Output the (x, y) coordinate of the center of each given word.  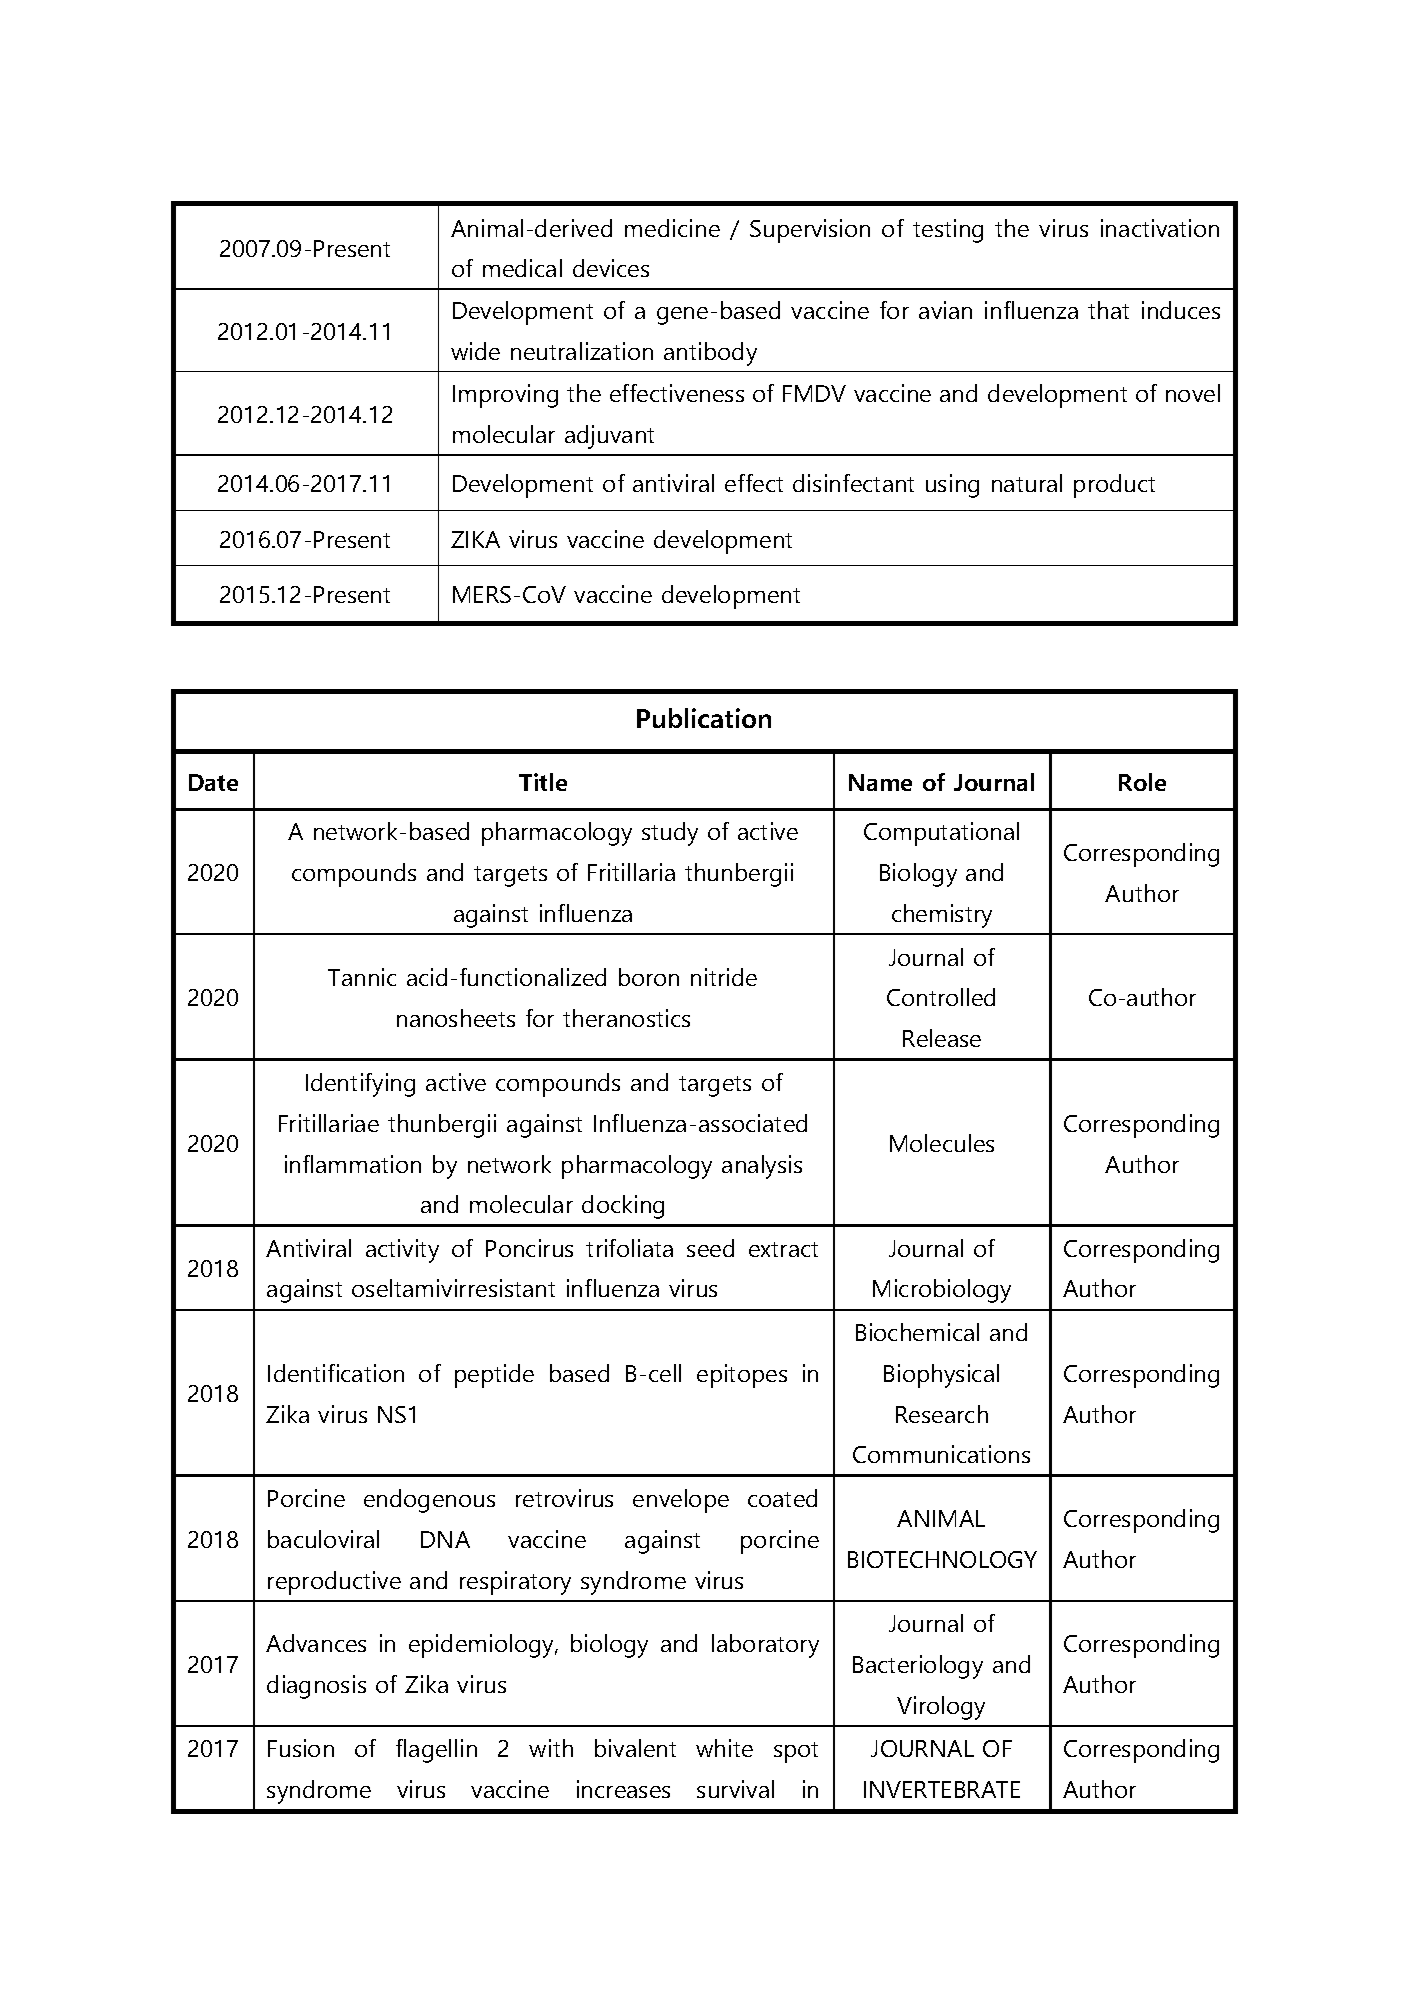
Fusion (301, 1748)
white (724, 1748)
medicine (672, 228)
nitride (724, 977)
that (1108, 310)
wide (475, 351)
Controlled (941, 997)
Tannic (362, 977)
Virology (941, 1708)
